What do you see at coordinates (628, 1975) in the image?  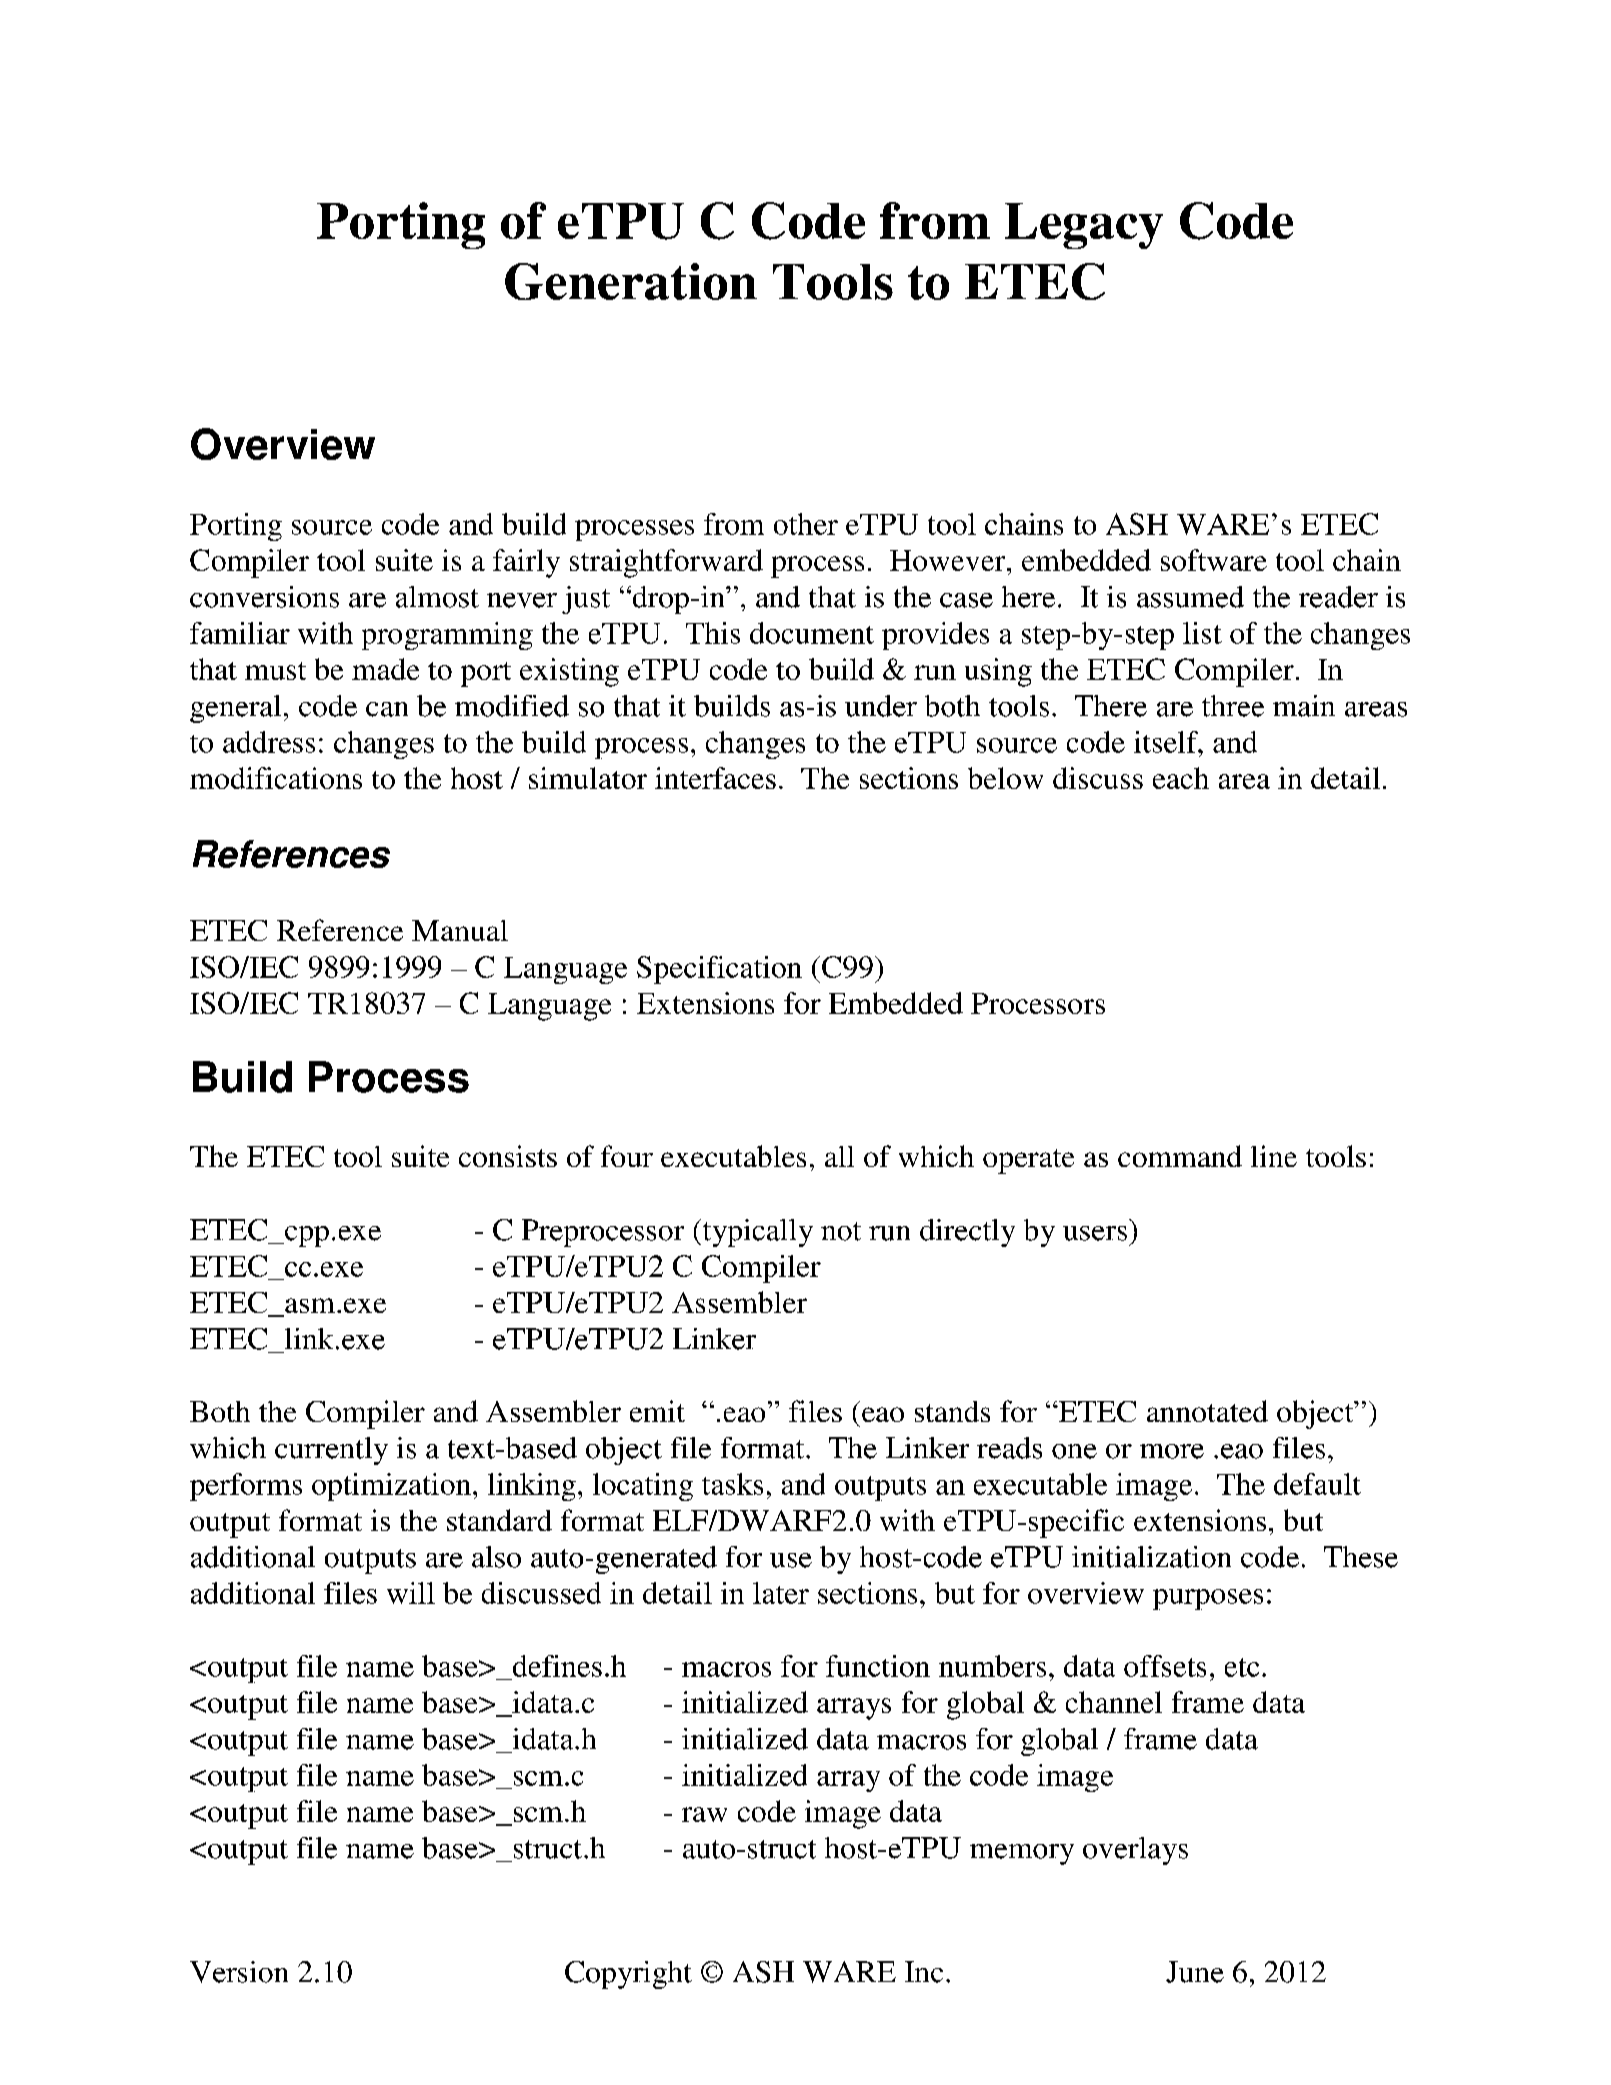 I see `Copyright` at bounding box center [628, 1975].
